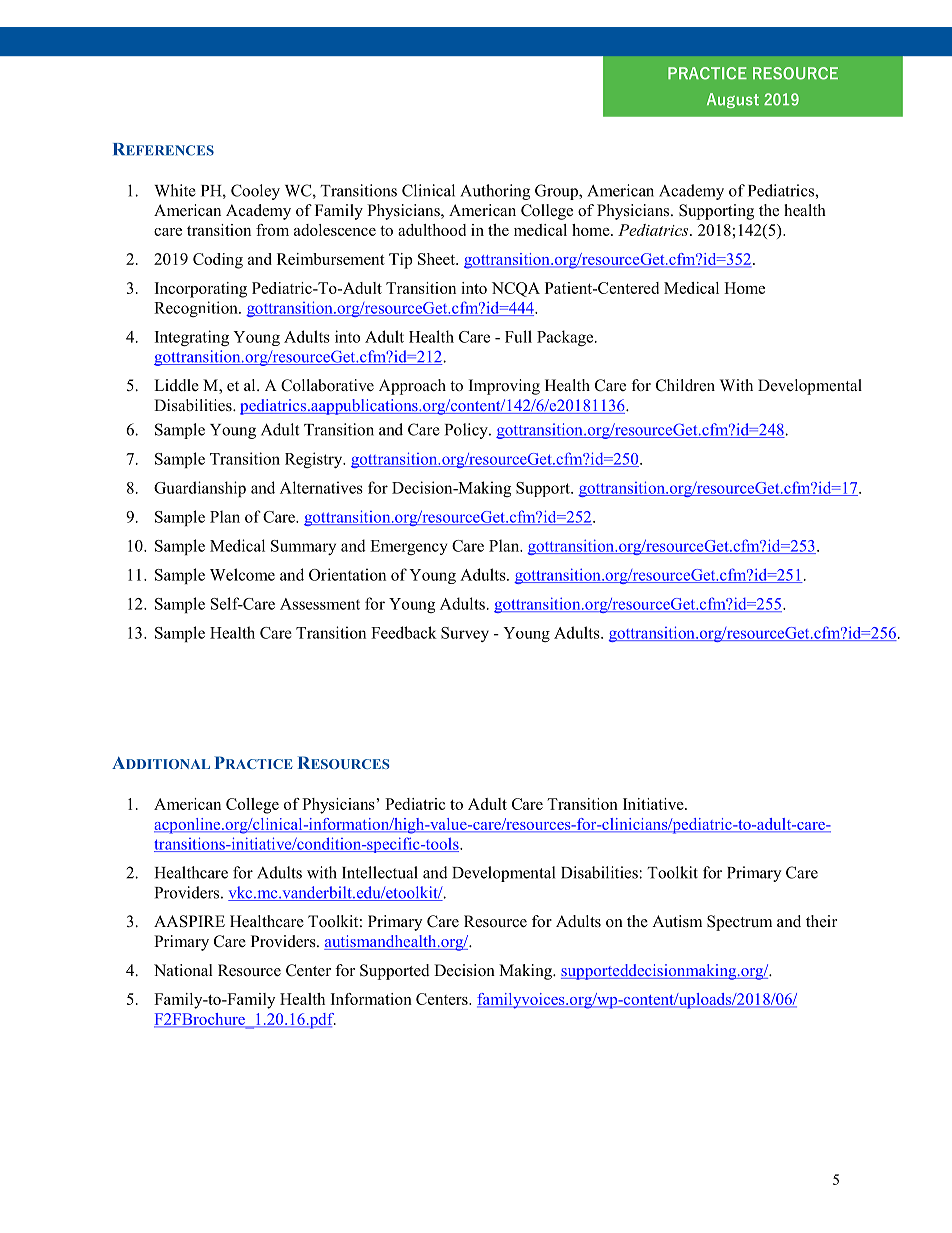 This screenshot has width=952, height=1233. I want to click on Feedback, so click(404, 632).
